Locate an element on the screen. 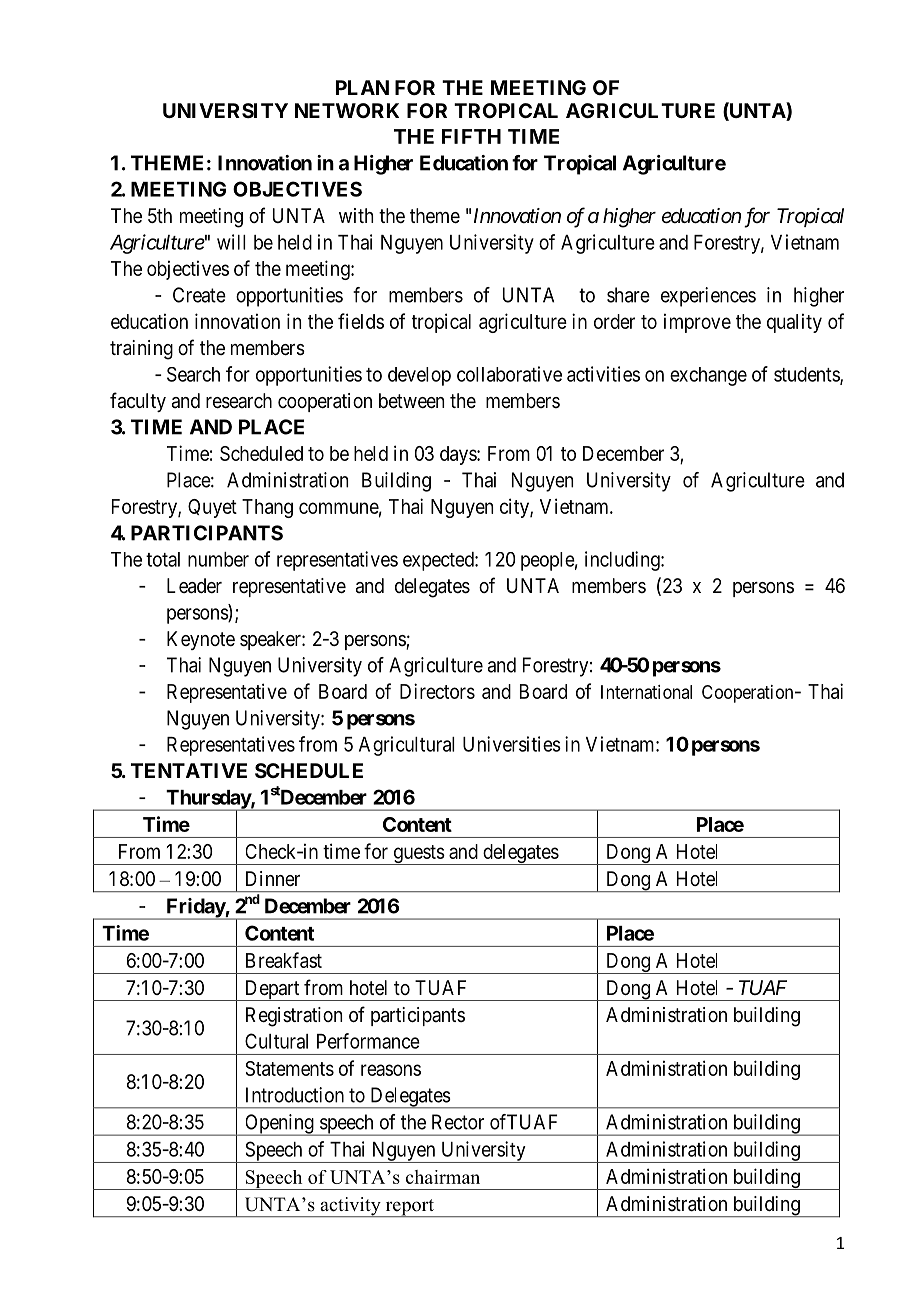  chairman is located at coordinates (443, 1177).
